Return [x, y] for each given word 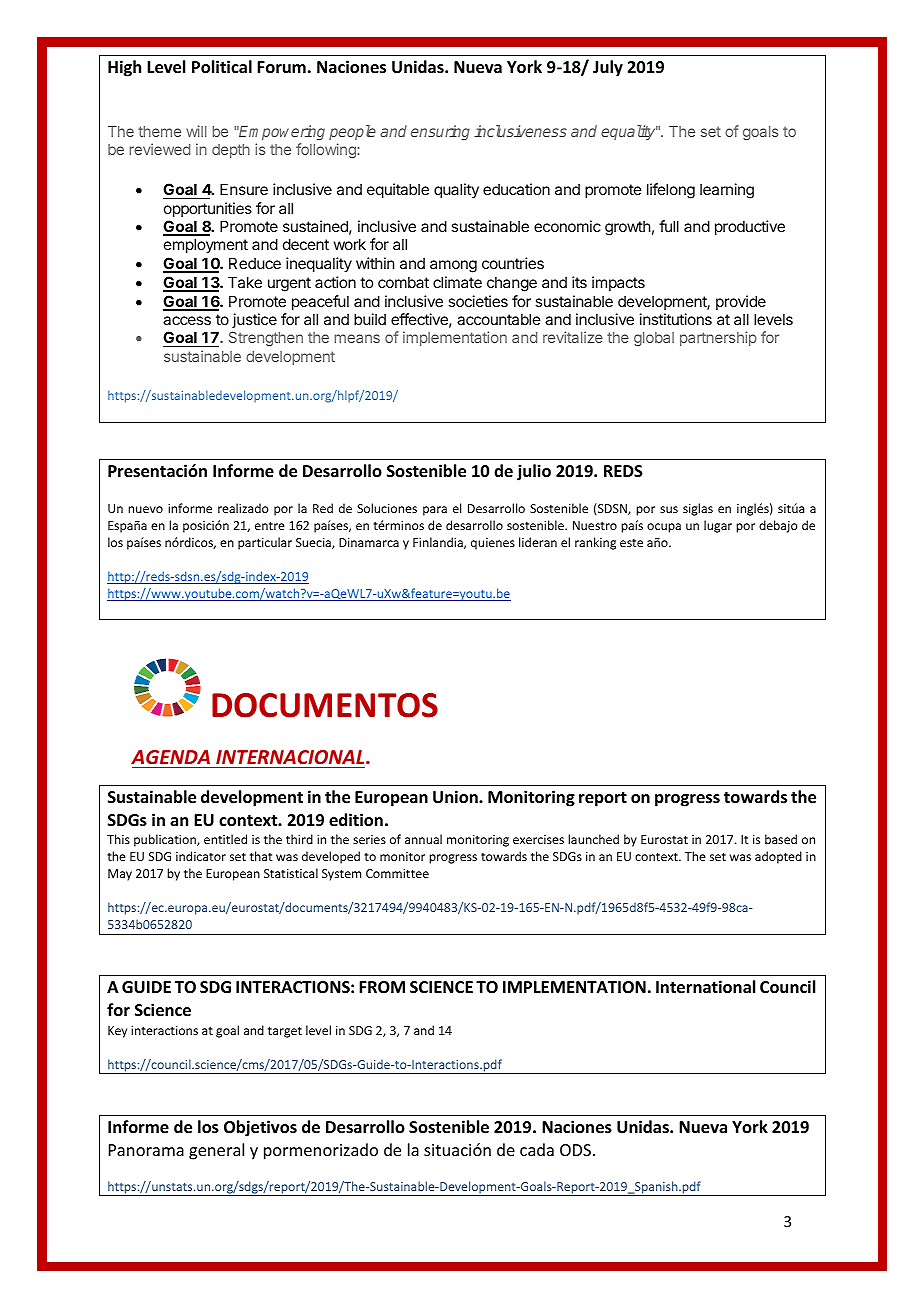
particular [265, 543]
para [435, 511]
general [216, 1151]
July [608, 68]
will [196, 131]
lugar [718, 526]
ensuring [440, 132]
